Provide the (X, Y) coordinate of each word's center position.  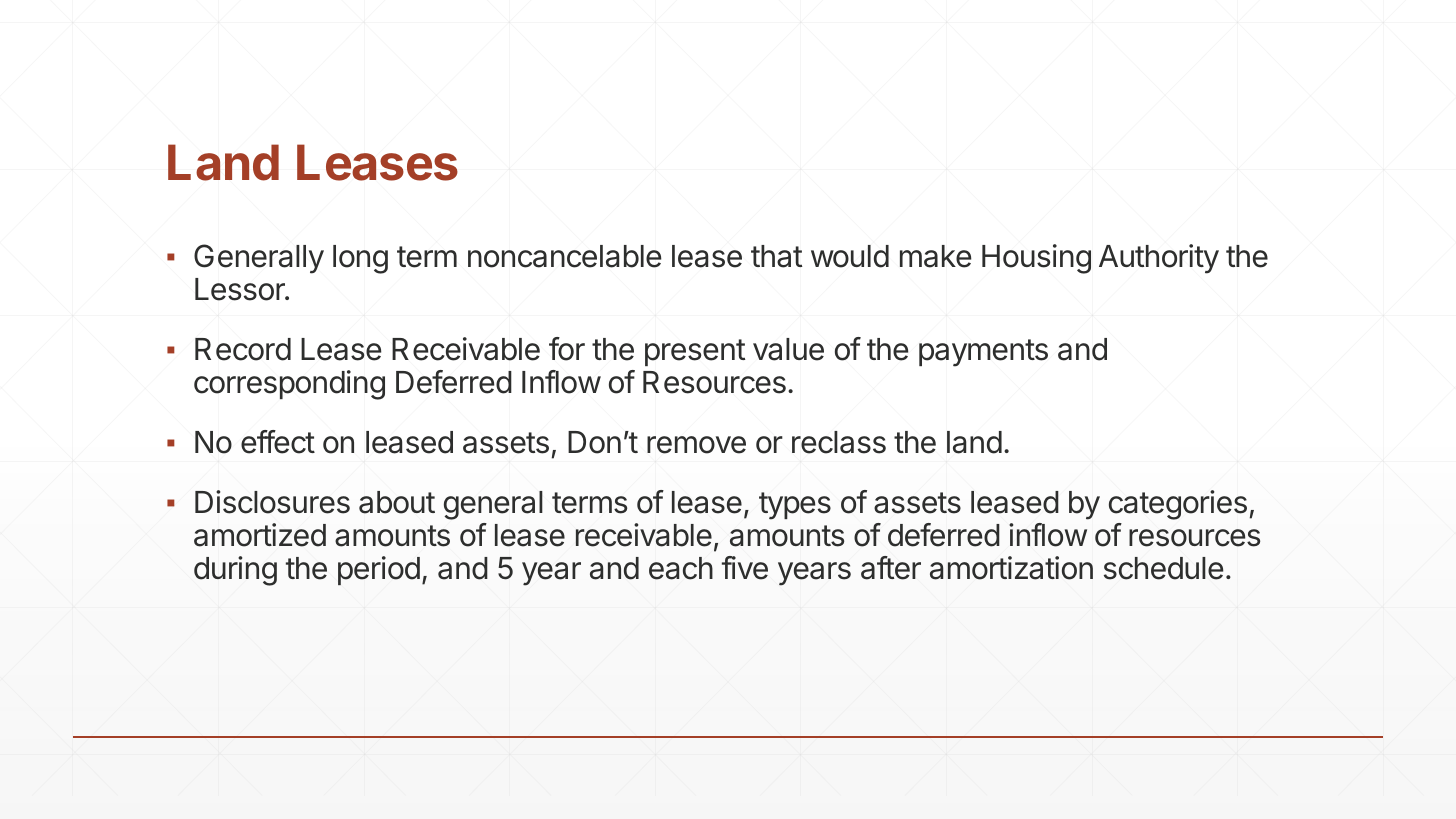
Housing (1036, 259)
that (776, 256)
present (695, 352)
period (379, 570)
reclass (839, 442)
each (681, 568)
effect (278, 442)
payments (983, 353)
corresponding (289, 385)
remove (696, 445)
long (360, 259)
